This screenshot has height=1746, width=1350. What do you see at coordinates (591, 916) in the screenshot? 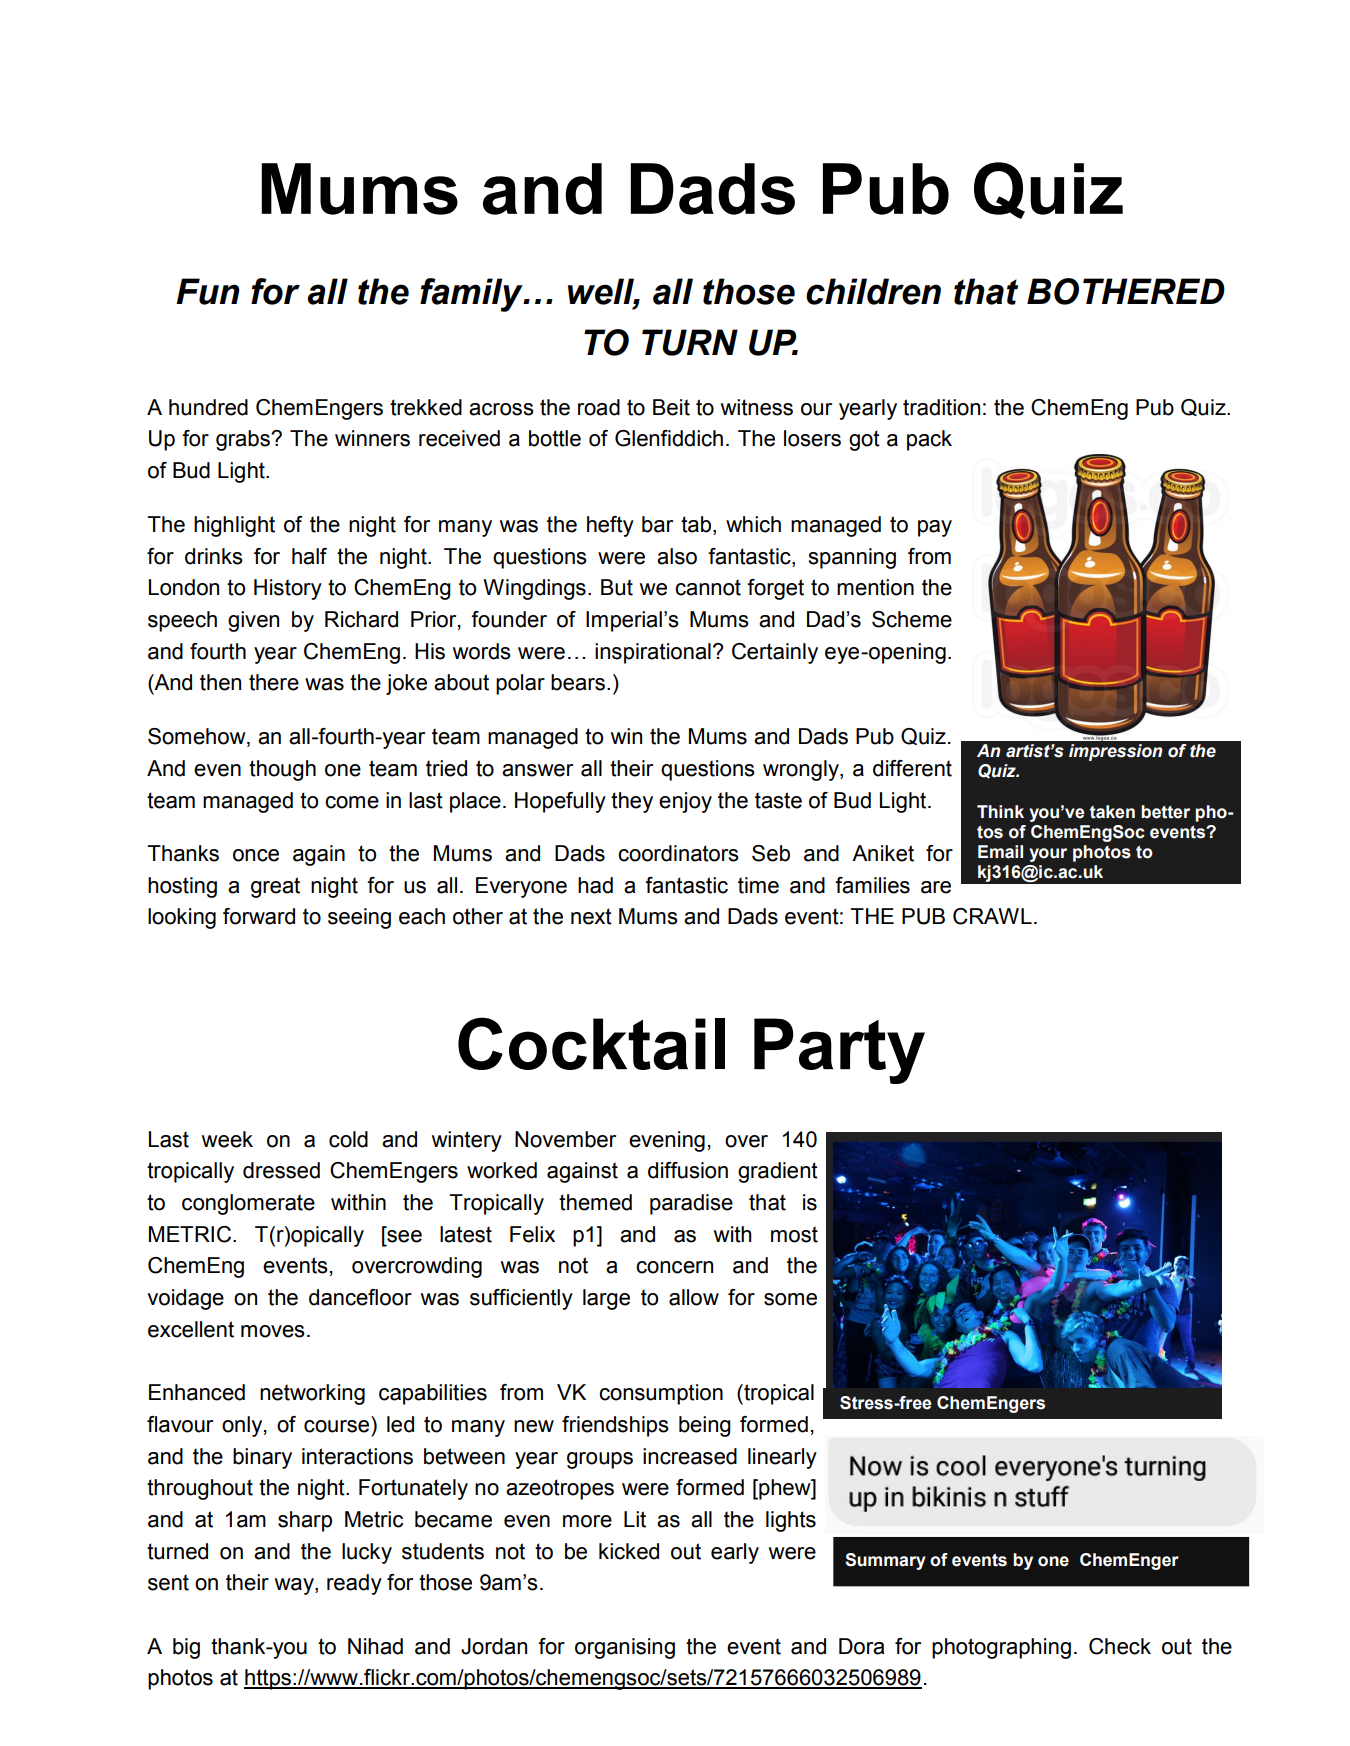
I see `next` at bounding box center [591, 916].
